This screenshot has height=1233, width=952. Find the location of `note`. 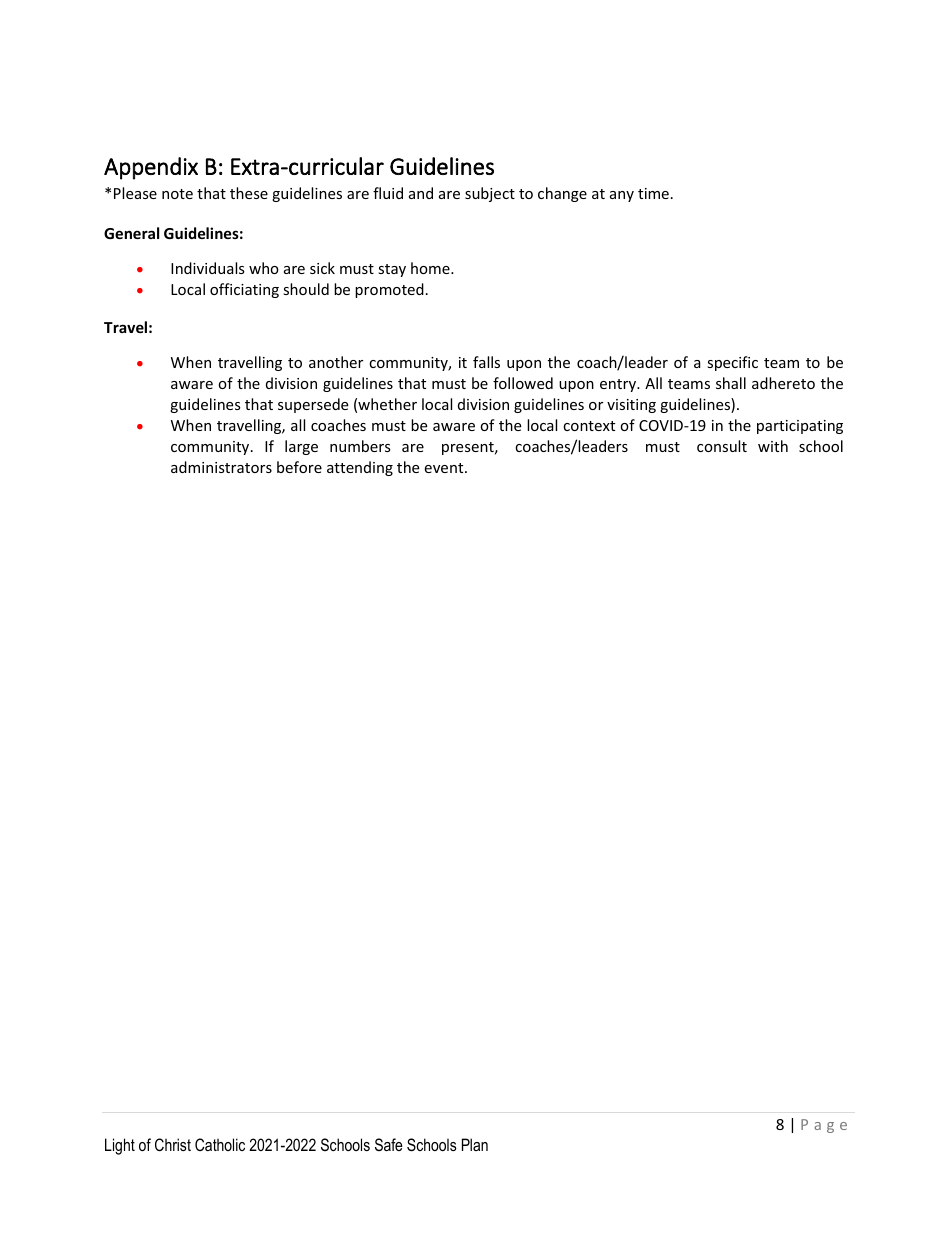

note is located at coordinates (177, 194).
